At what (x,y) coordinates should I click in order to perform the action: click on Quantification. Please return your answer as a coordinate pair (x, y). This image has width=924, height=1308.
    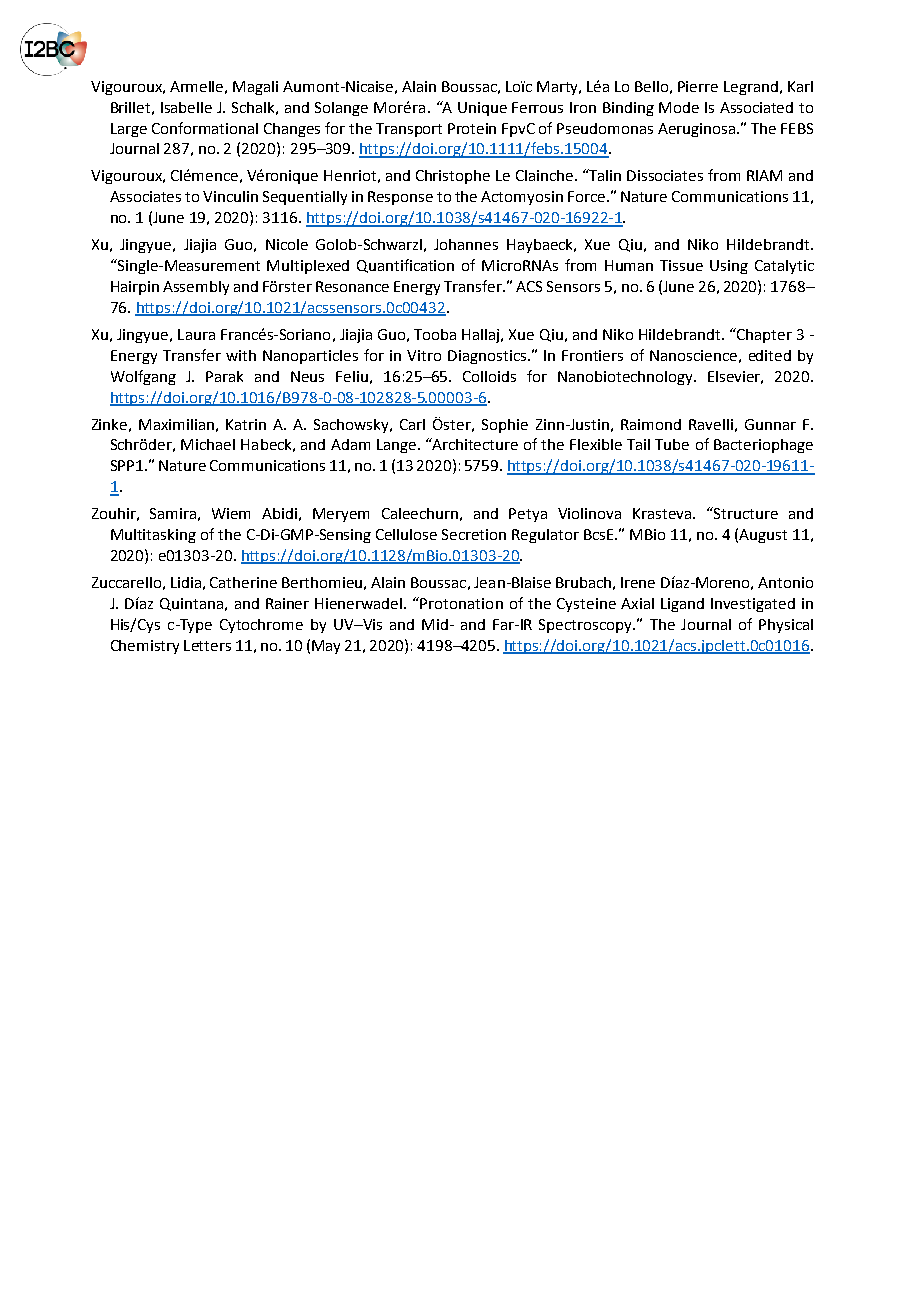
    Looking at the image, I should click on (405, 266).
